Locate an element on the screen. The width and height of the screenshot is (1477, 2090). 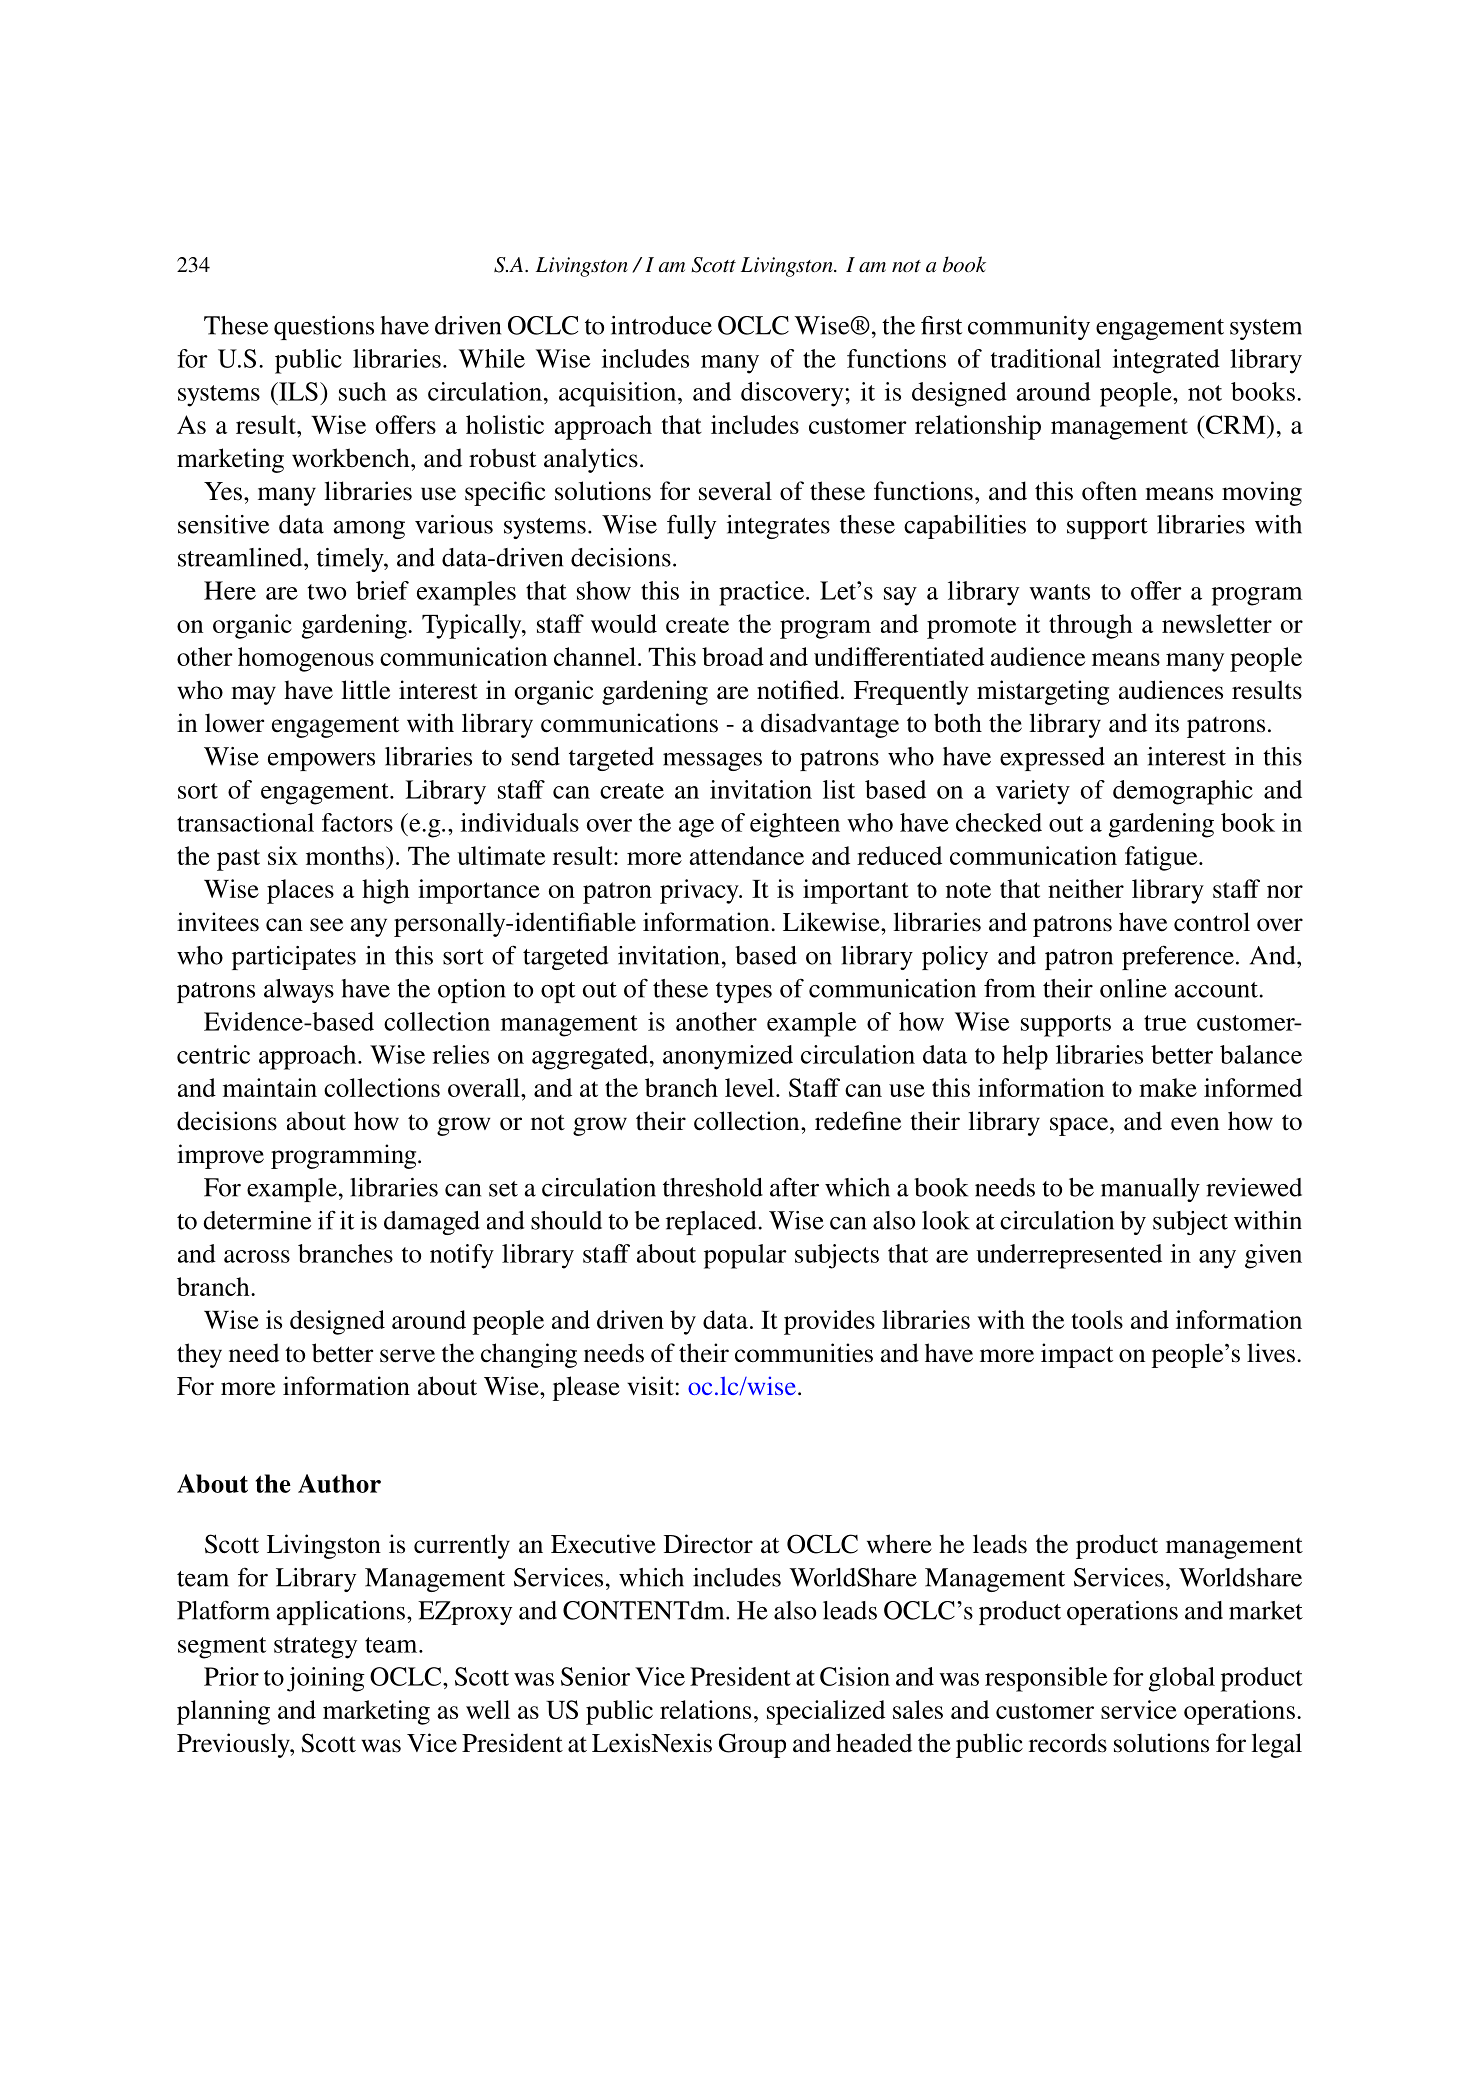
Group is located at coordinates (752, 1745).
